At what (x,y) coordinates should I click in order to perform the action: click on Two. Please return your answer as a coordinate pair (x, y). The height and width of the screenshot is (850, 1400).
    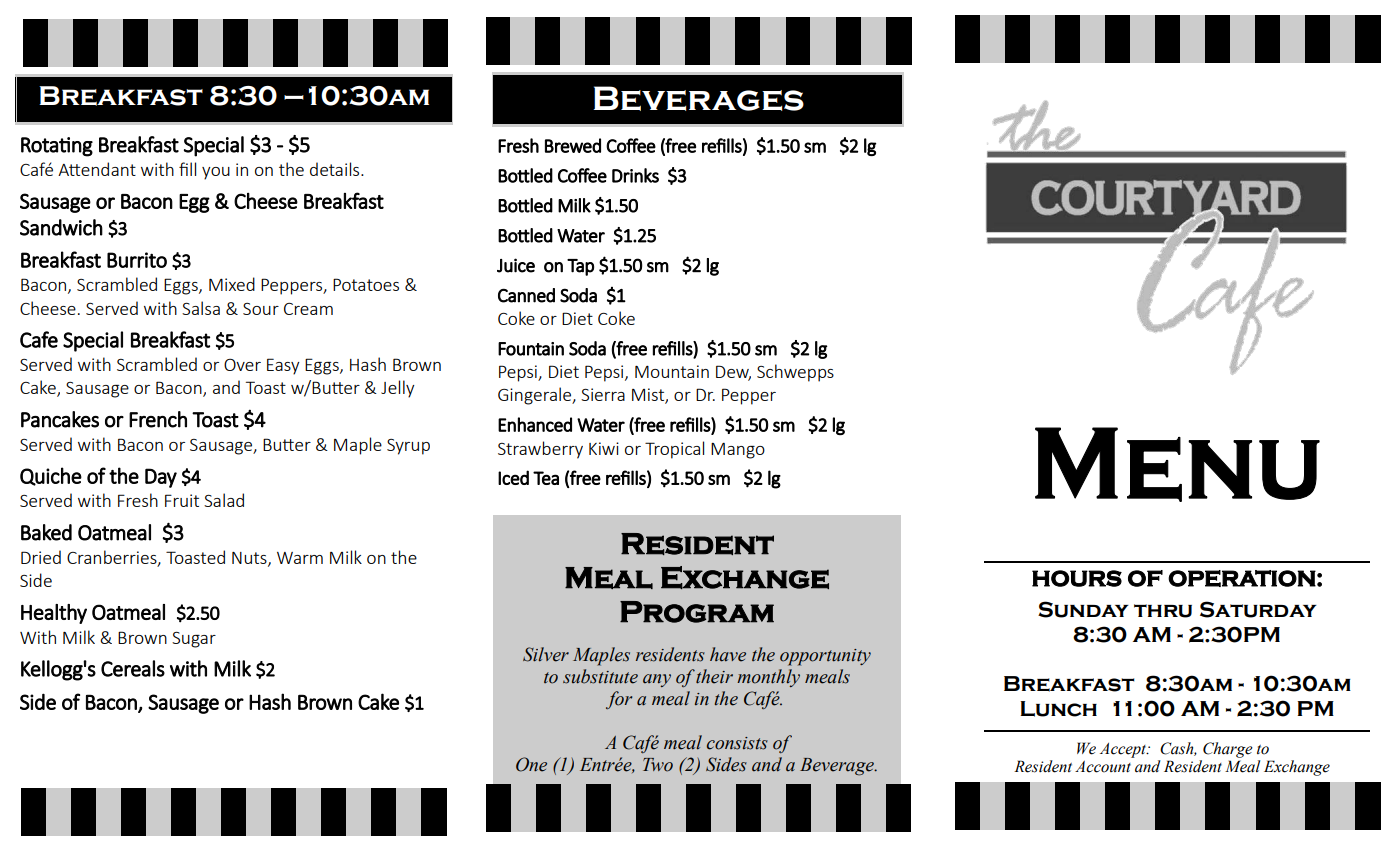
    Looking at the image, I should click on (658, 765).
